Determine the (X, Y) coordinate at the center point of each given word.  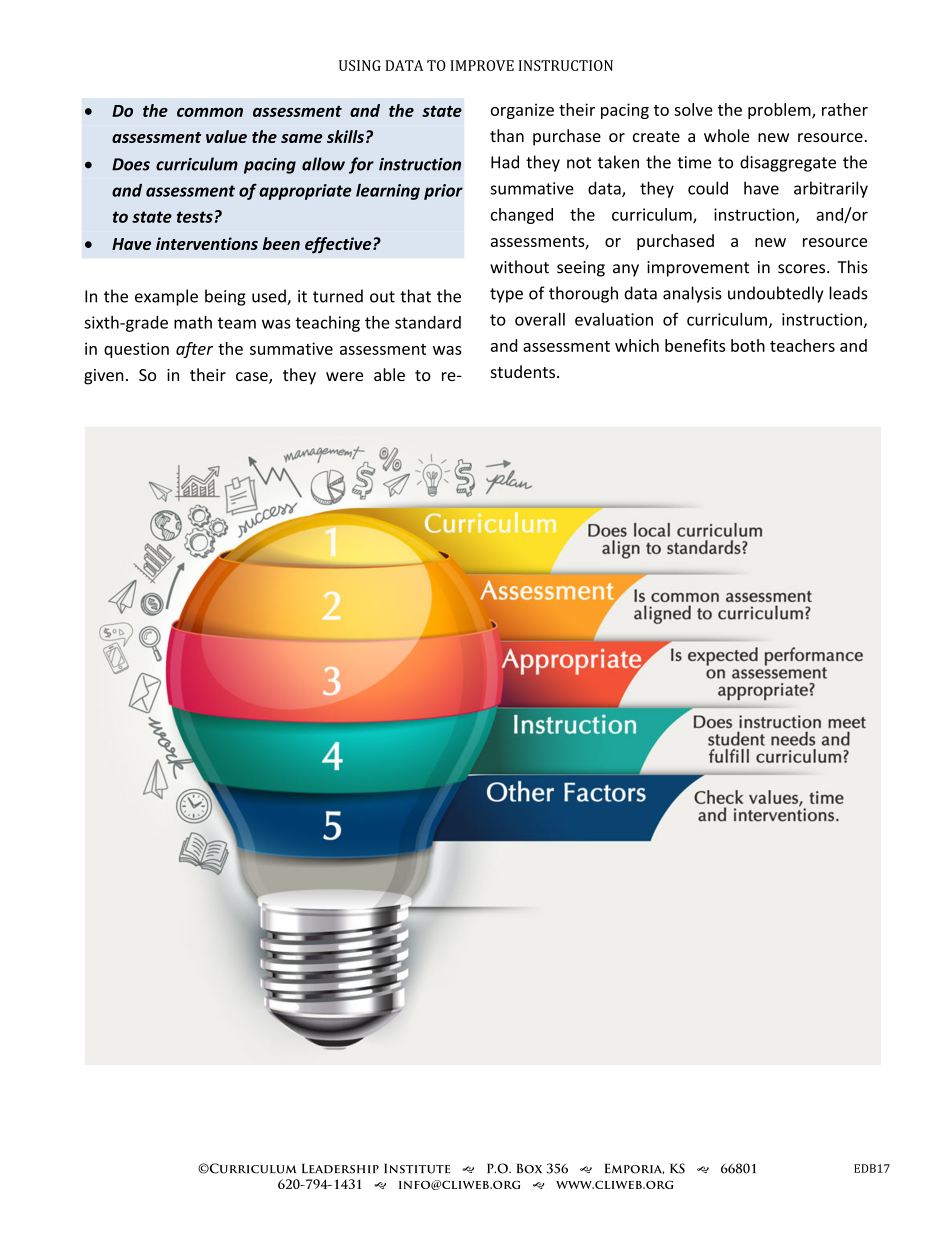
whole (726, 135)
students (524, 371)
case (253, 378)
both (748, 345)
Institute (417, 1168)
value (226, 136)
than (507, 135)
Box (529, 1168)
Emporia (634, 1168)
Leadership (340, 1168)
